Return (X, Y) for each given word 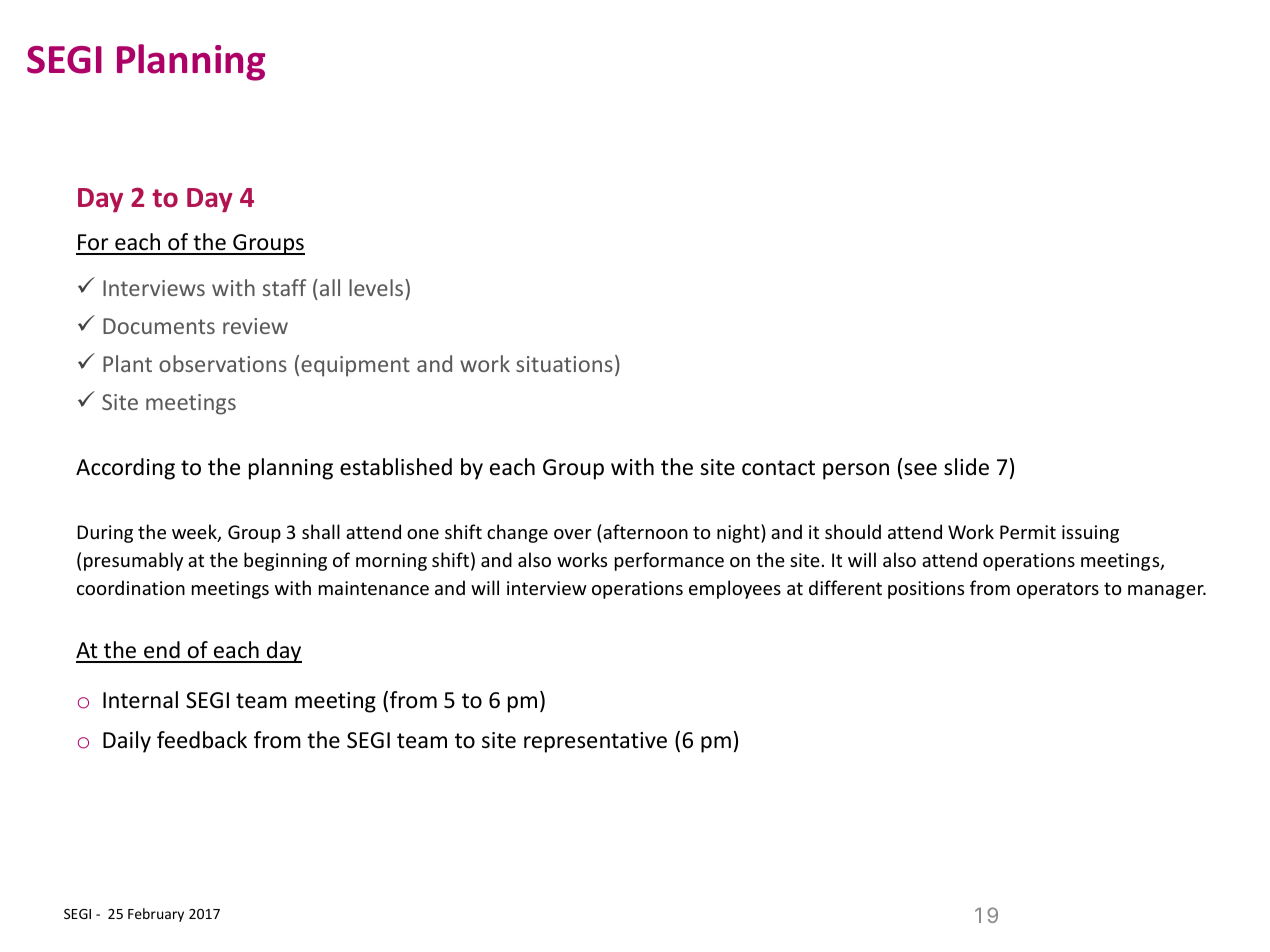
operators (1058, 590)
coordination (131, 587)
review (255, 326)
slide (966, 467)
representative (595, 742)
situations (564, 364)
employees (735, 589)
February (156, 915)
